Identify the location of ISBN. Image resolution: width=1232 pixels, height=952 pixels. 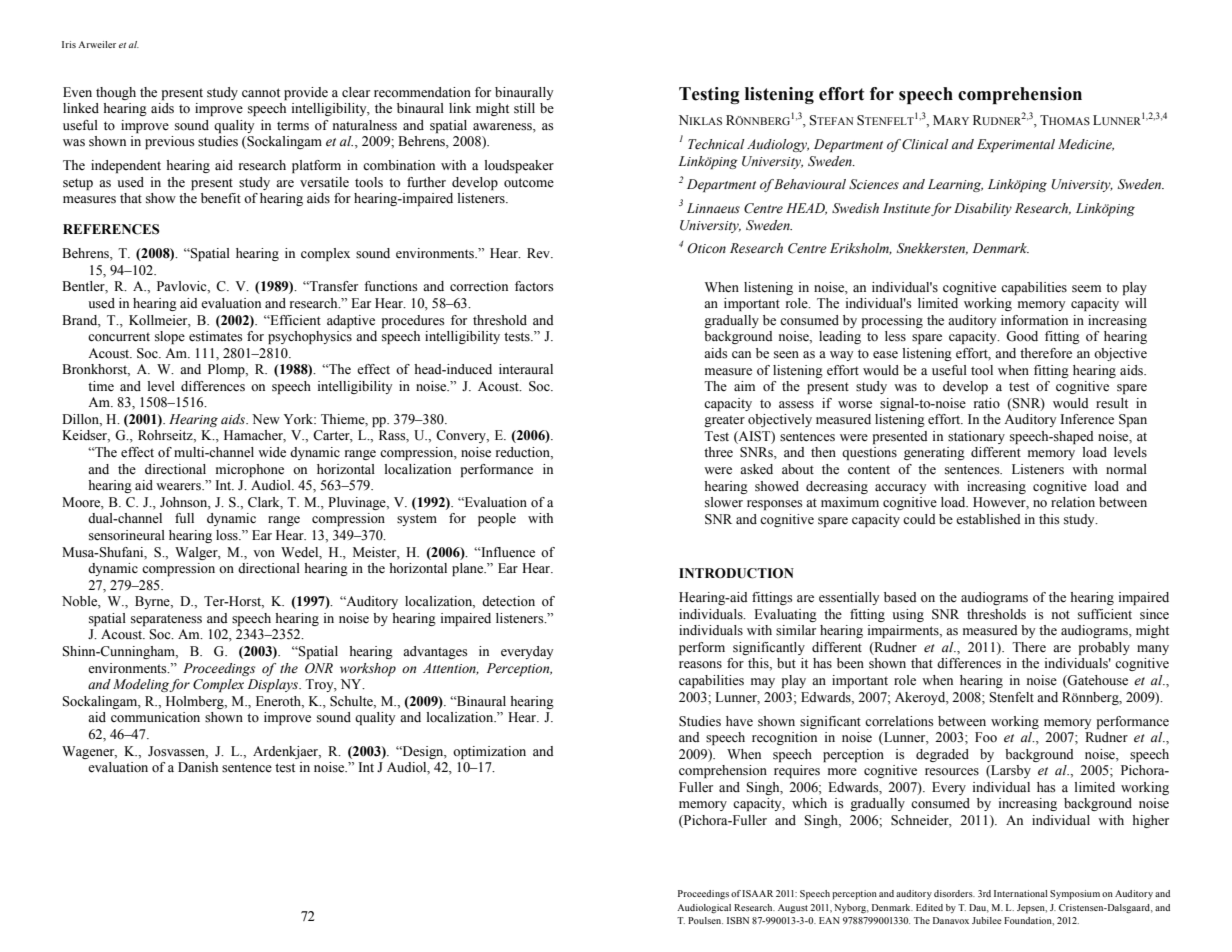
(738, 920).
